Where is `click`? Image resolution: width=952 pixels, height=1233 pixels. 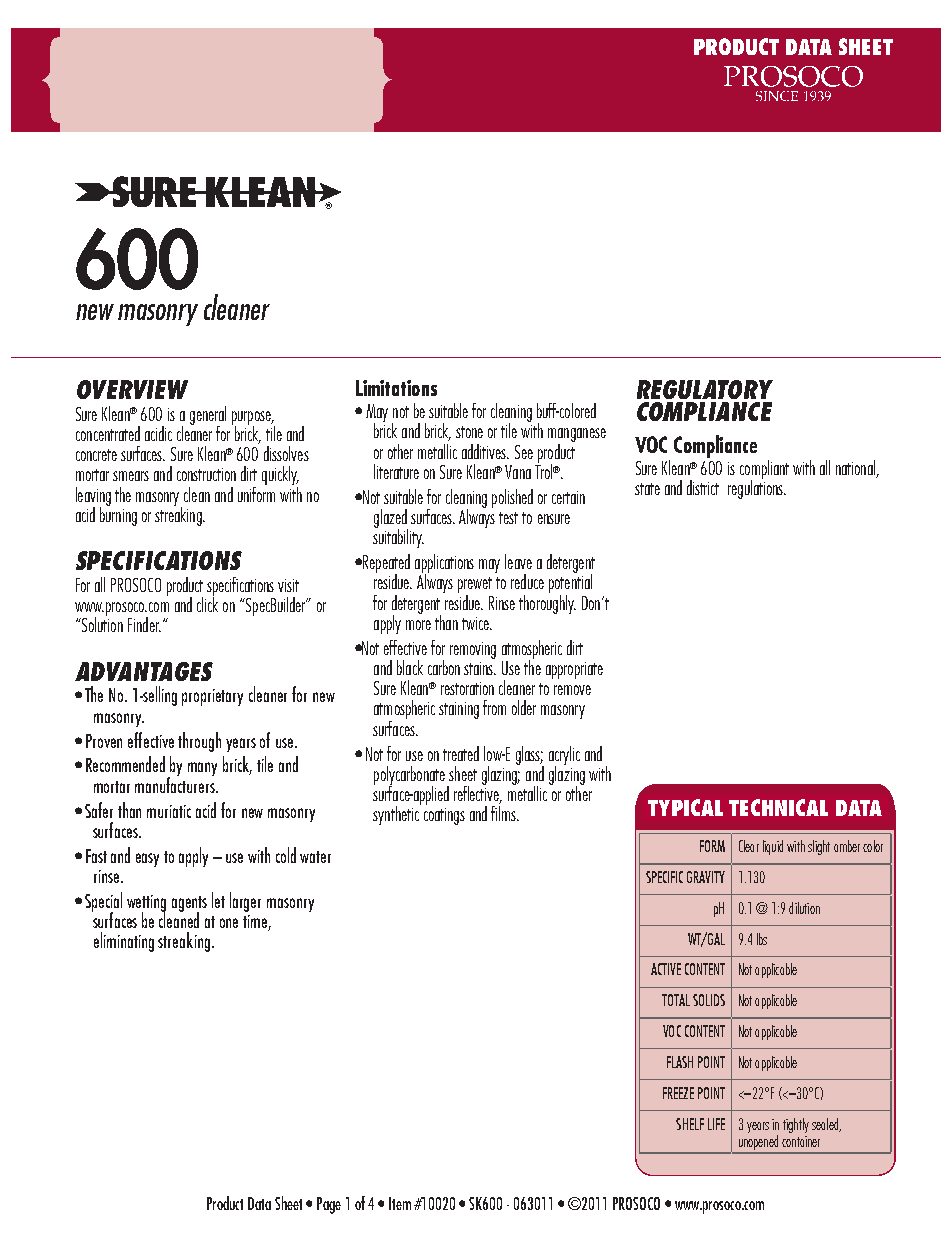
click is located at coordinates (207, 603).
